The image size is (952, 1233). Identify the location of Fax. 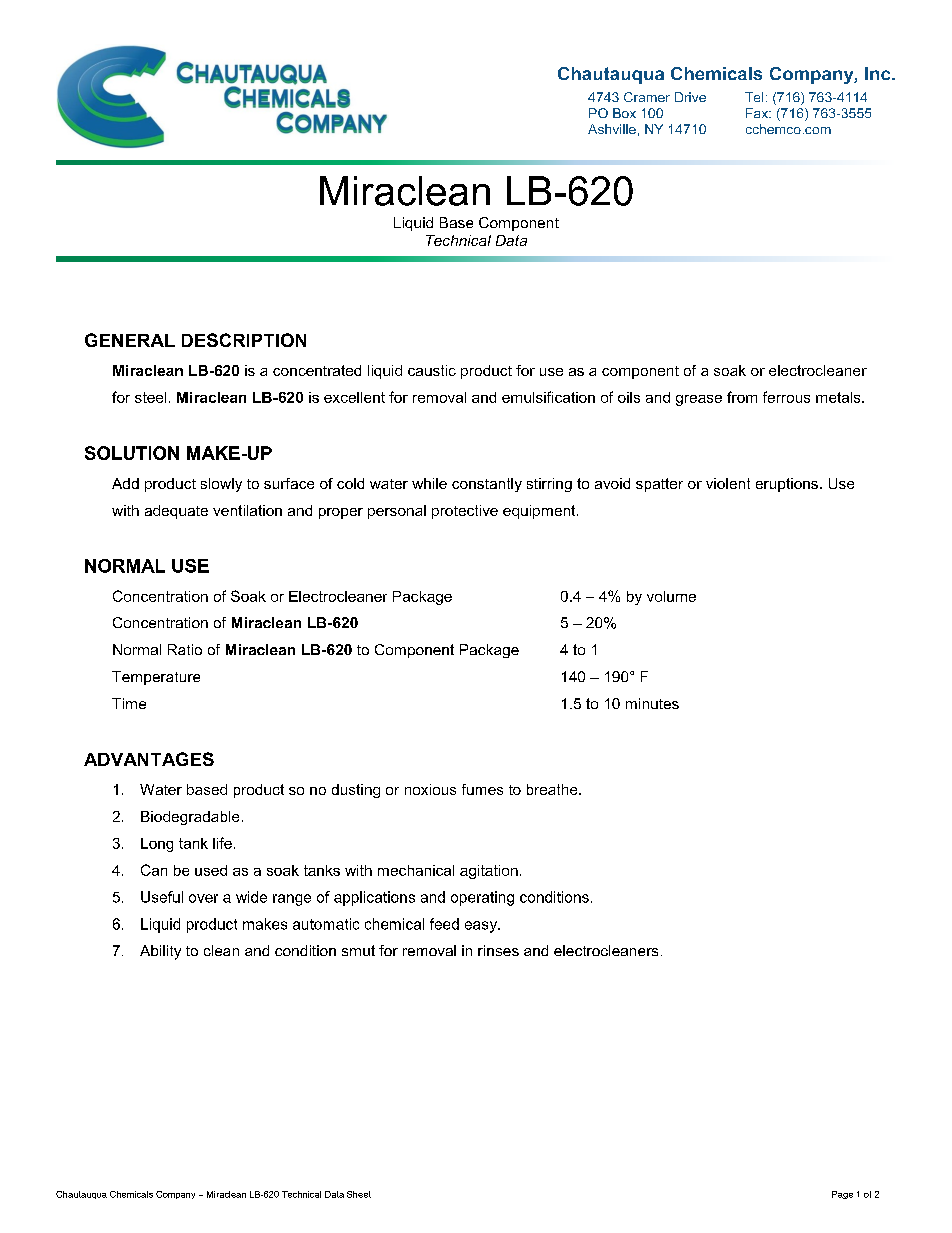
(758, 113).
